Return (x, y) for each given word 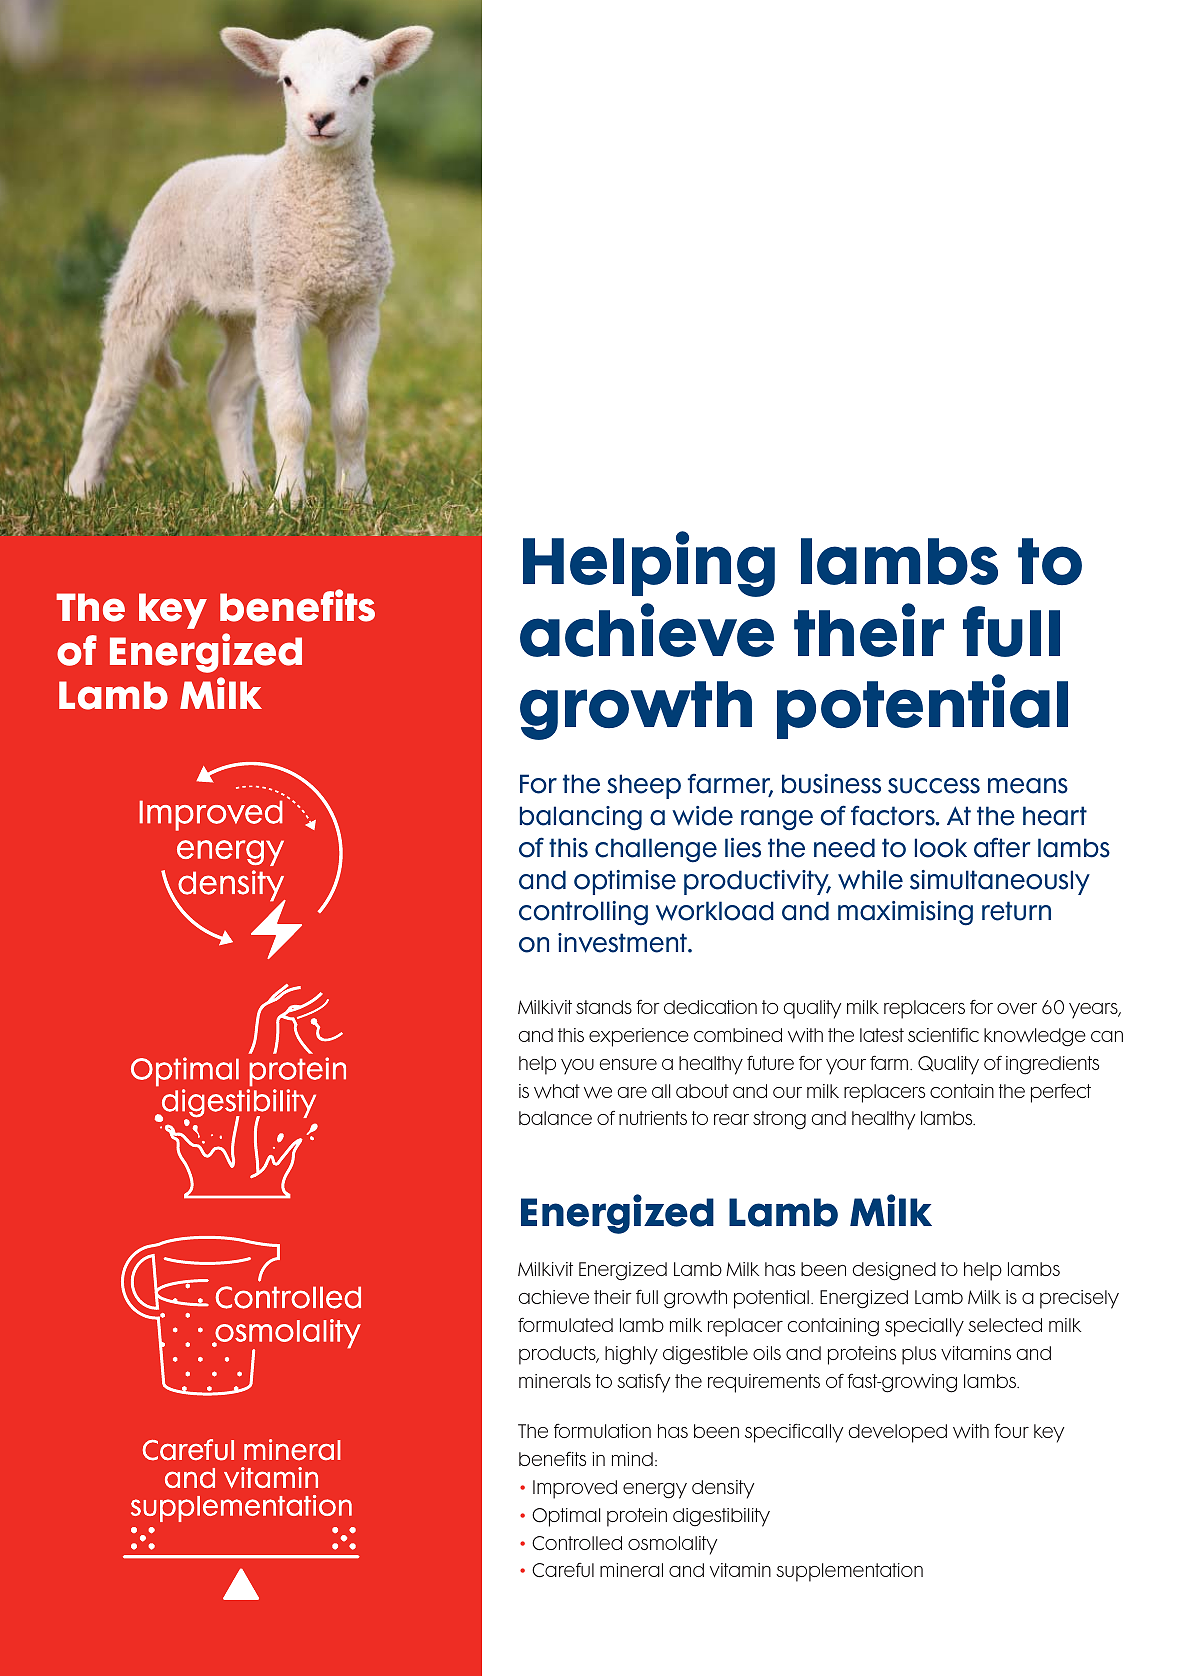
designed (894, 1271)
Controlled (577, 1543)
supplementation (849, 1572)
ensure (628, 1064)
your (846, 1067)
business (831, 784)
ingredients (1052, 1065)
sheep (644, 786)
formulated (565, 1325)
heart (1055, 816)
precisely (1079, 1299)
